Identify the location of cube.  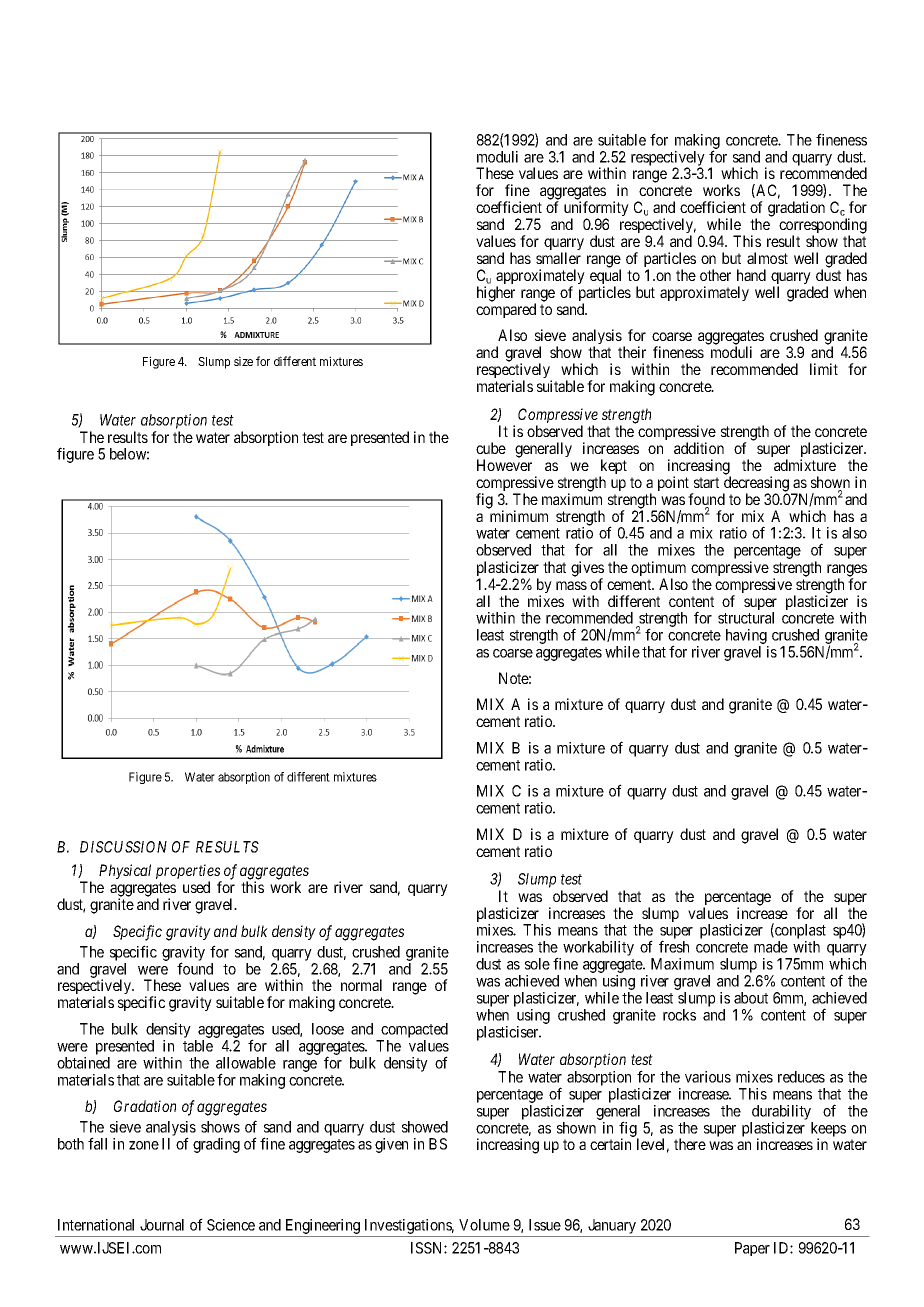
(491, 448).
